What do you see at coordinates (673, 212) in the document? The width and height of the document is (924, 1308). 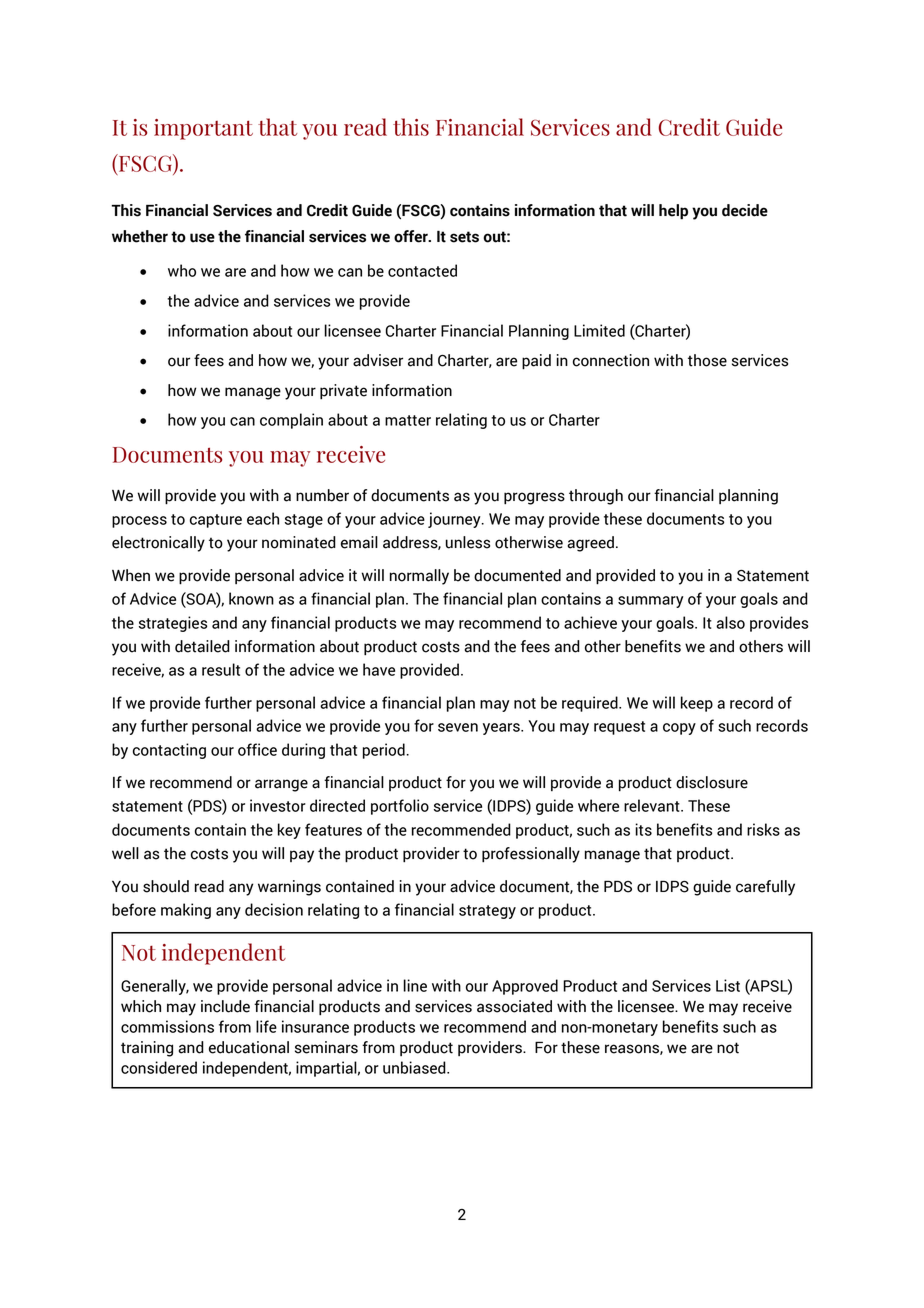 I see `help` at bounding box center [673, 212].
